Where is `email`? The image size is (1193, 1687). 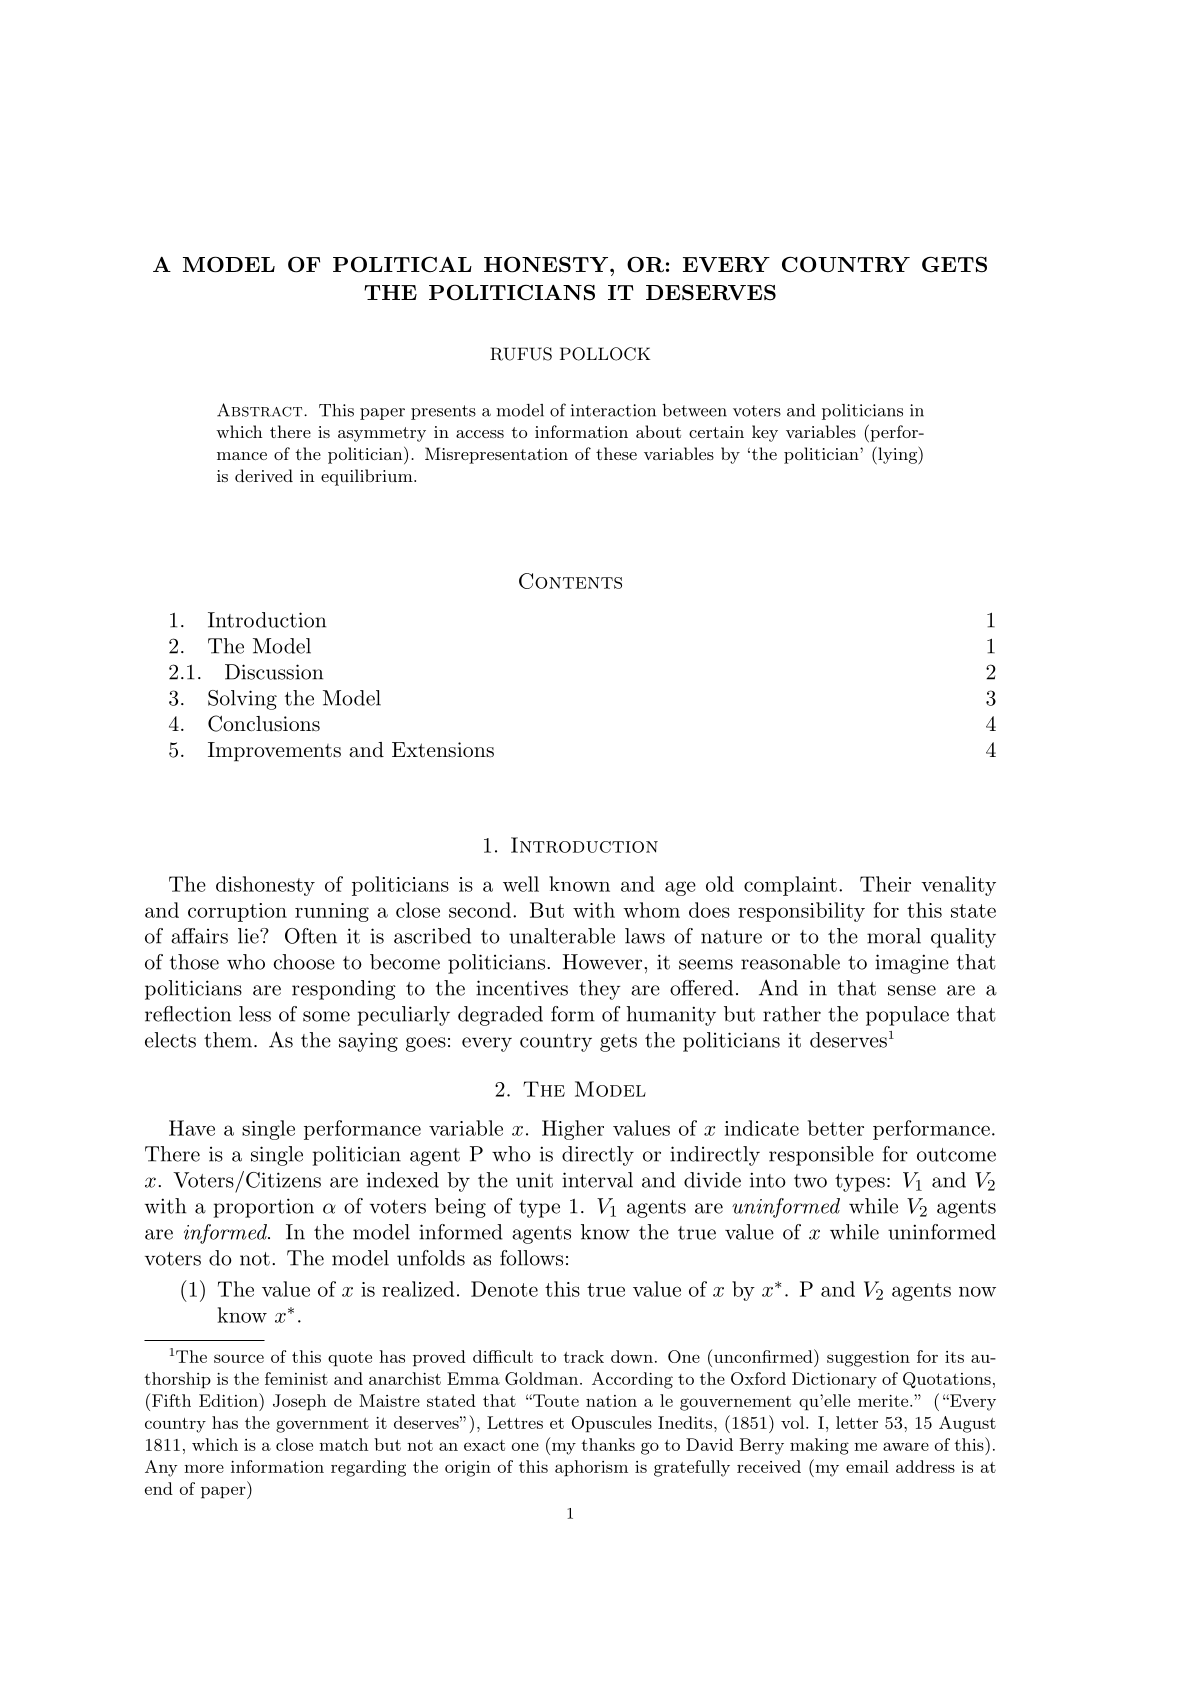
email is located at coordinates (867, 1466).
